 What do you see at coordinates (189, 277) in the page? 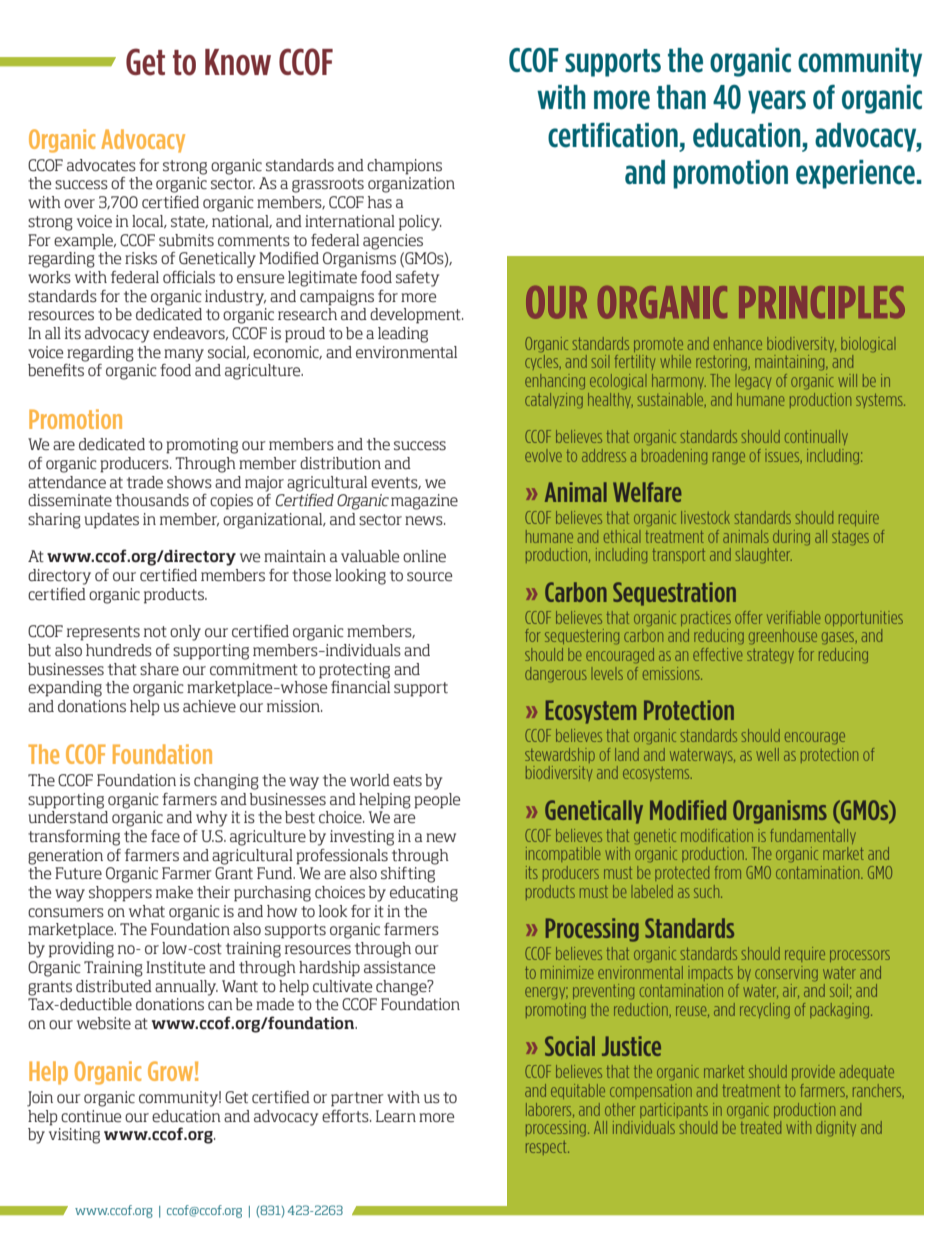
I see `officials` at bounding box center [189, 277].
